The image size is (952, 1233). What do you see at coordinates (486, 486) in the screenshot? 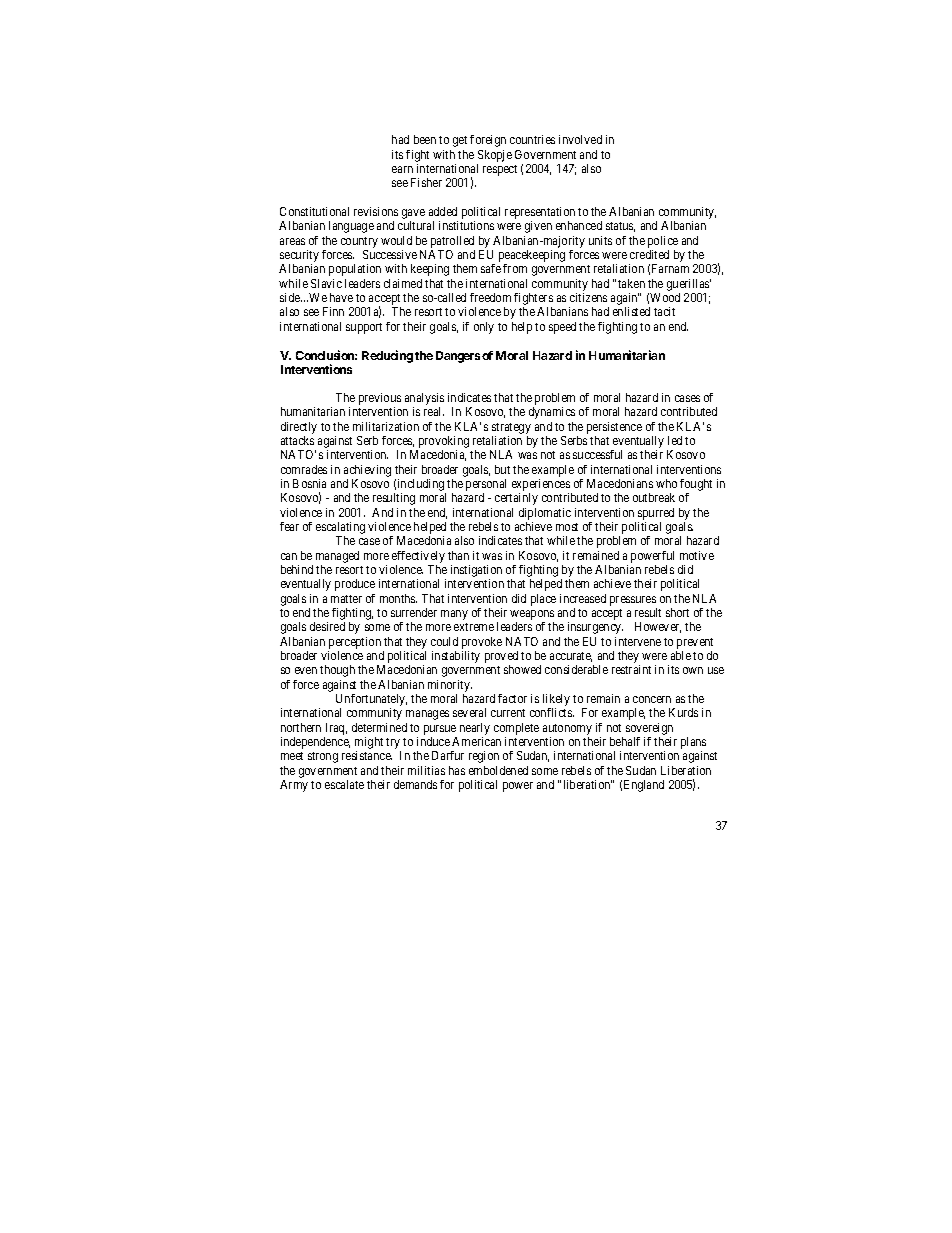
I see `personal` at bounding box center [486, 486].
